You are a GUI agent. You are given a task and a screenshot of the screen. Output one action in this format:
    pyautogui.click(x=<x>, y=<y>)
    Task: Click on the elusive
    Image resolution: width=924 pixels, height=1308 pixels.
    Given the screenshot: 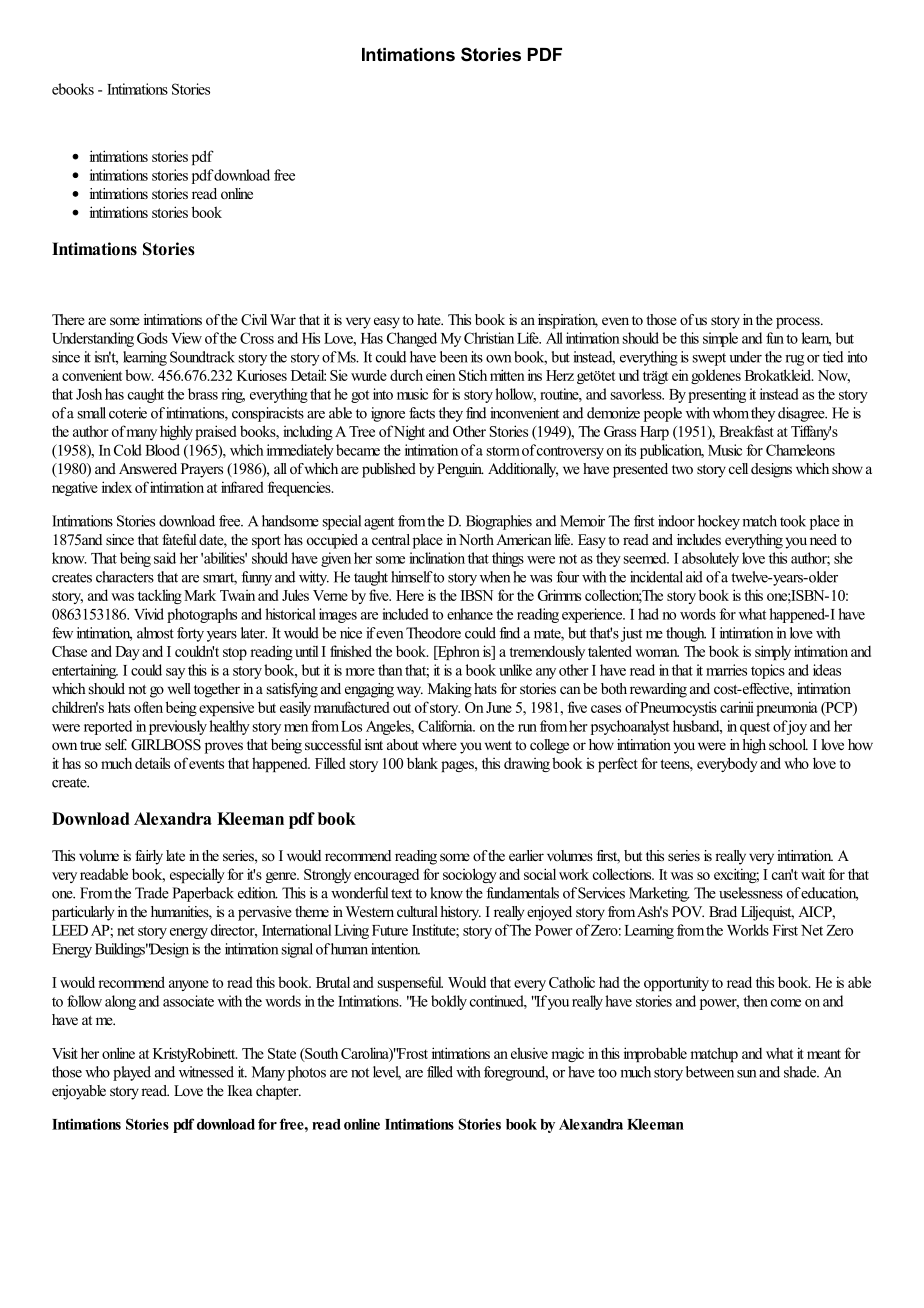 What is the action you would take?
    pyautogui.click(x=529, y=1053)
